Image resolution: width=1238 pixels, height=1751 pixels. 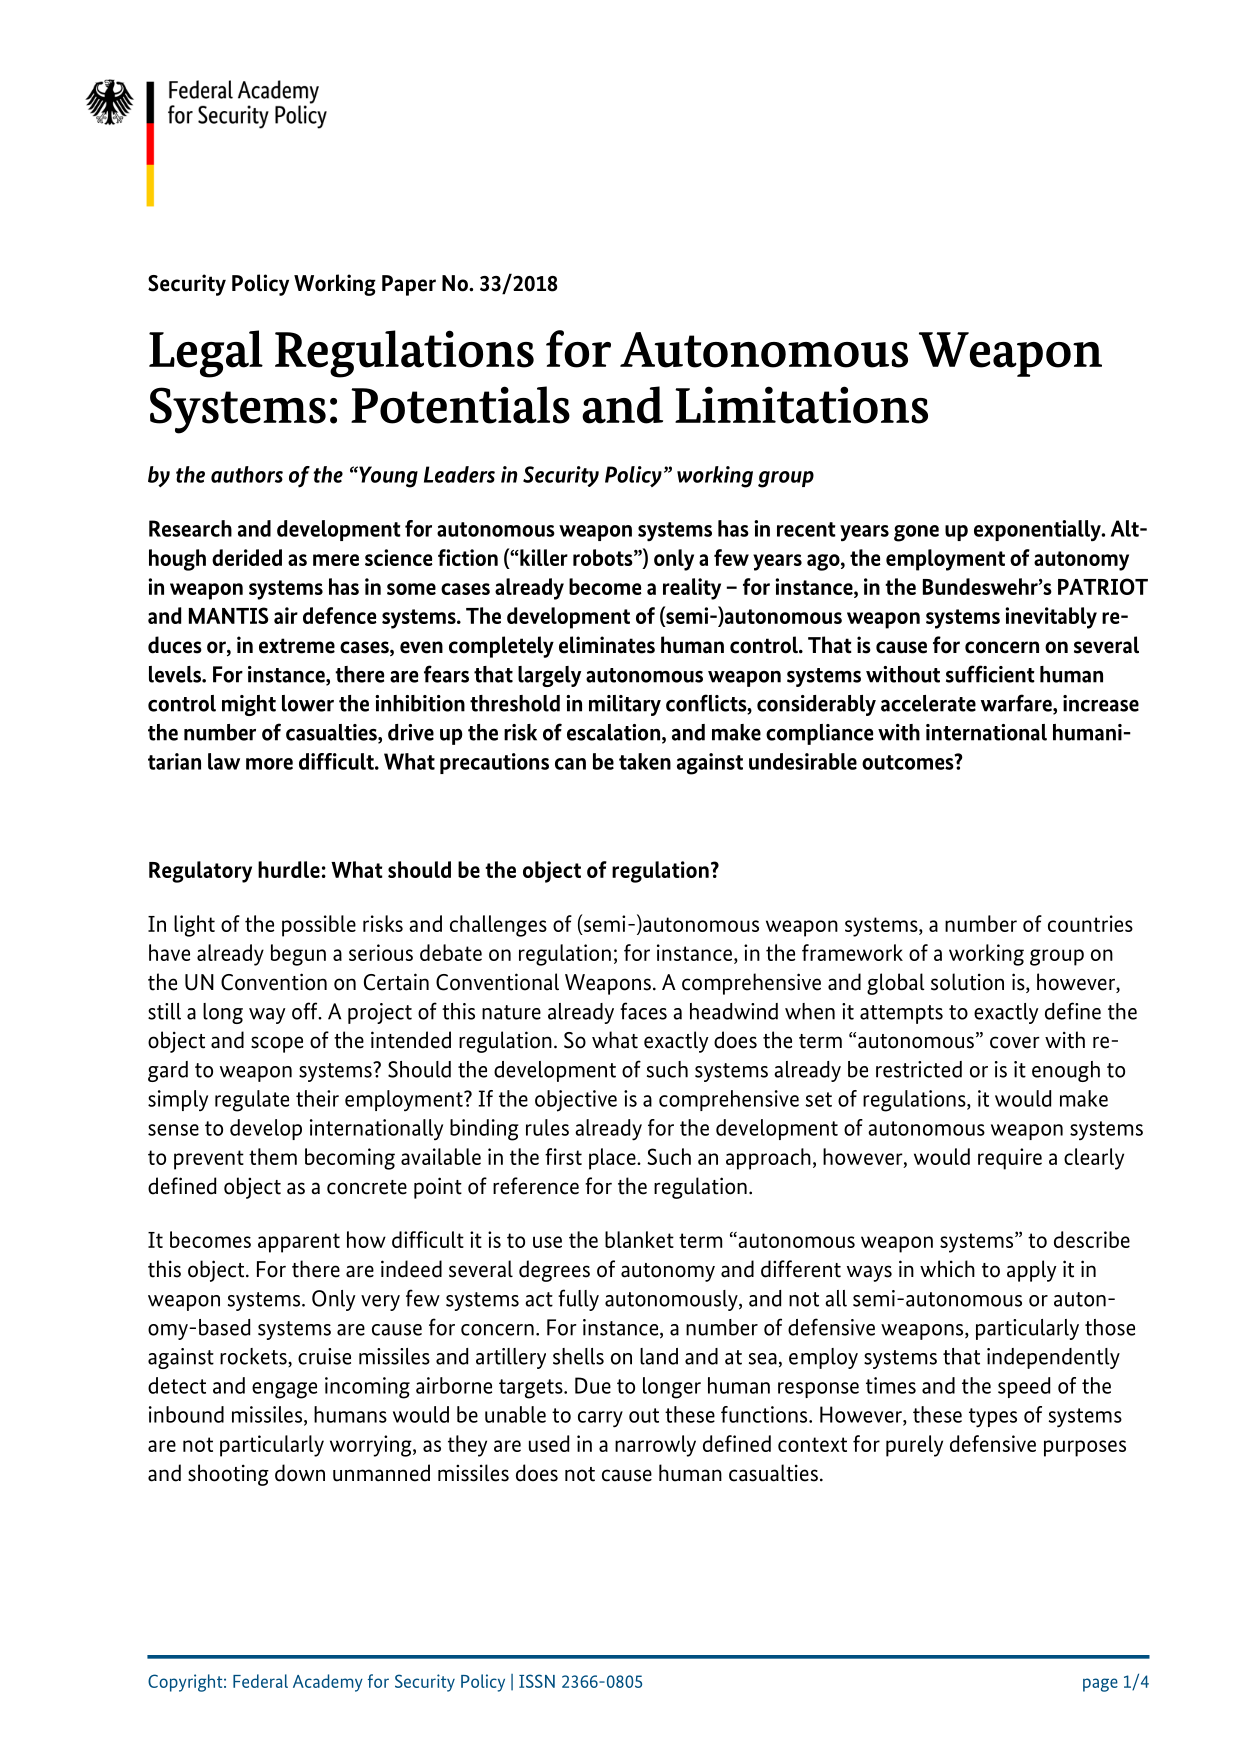 I want to click on gone, so click(x=916, y=533).
